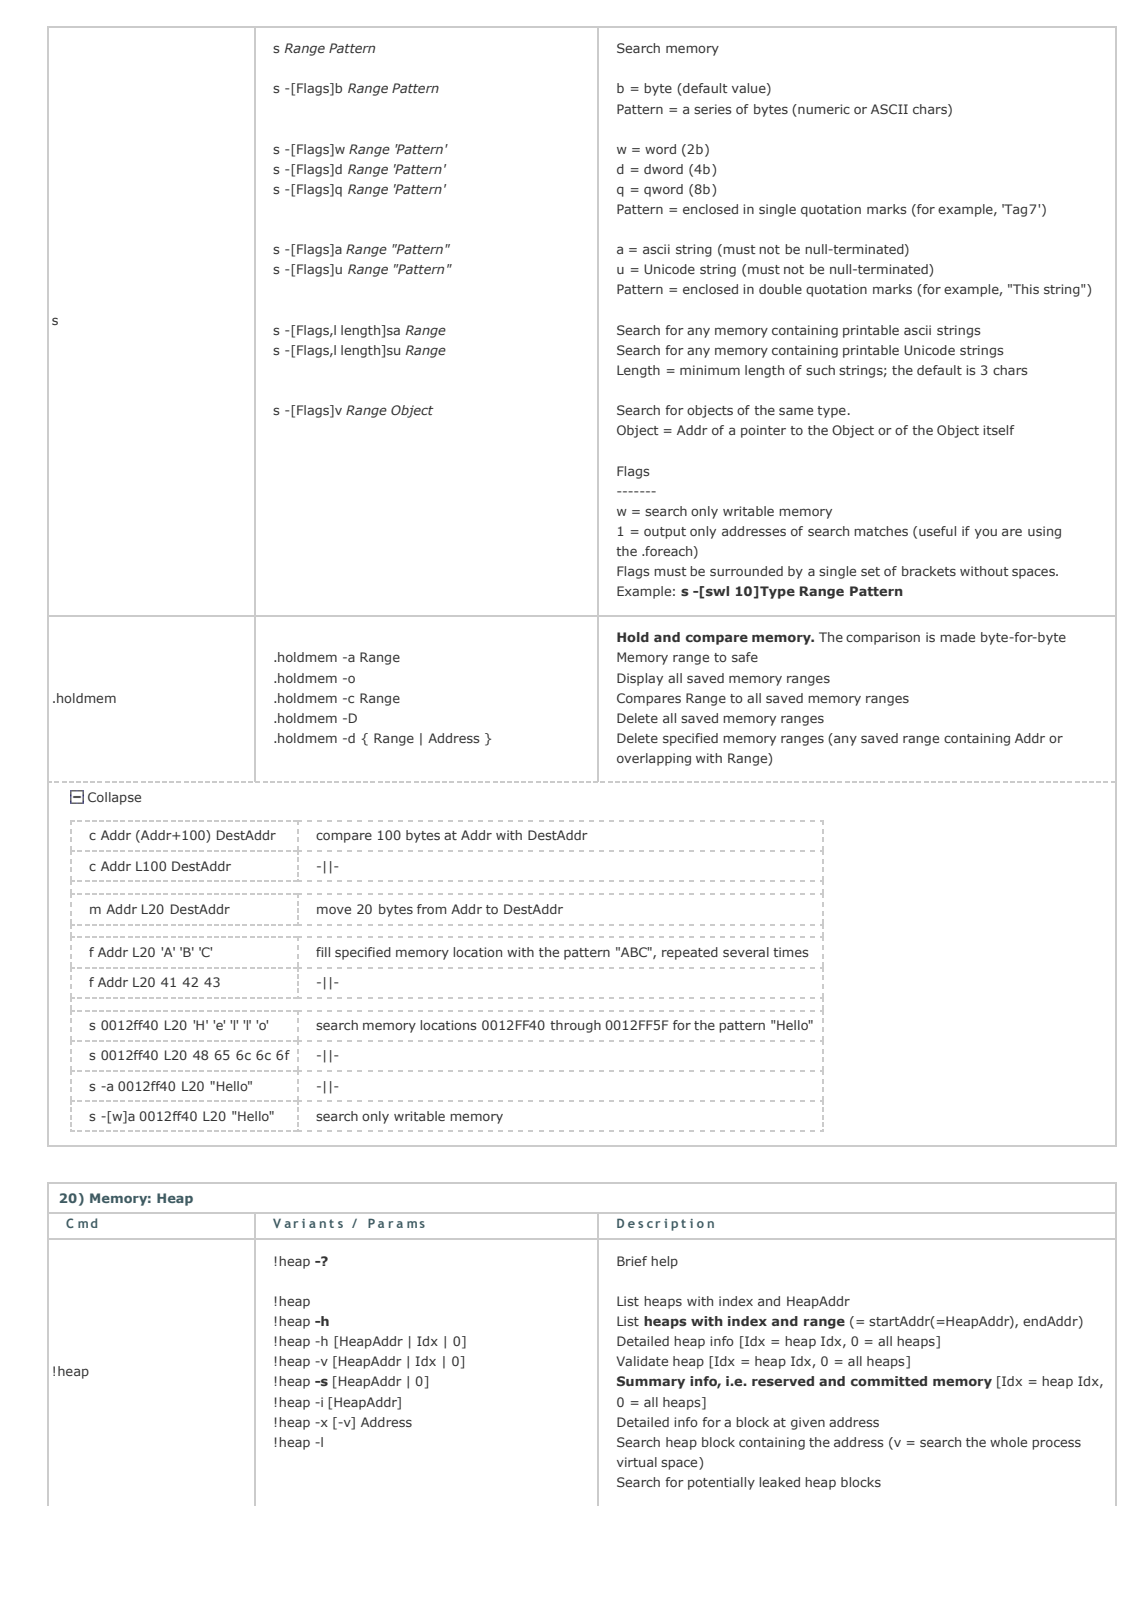 The height and width of the page is (1613, 1140). I want to click on double, so click(780, 289).
